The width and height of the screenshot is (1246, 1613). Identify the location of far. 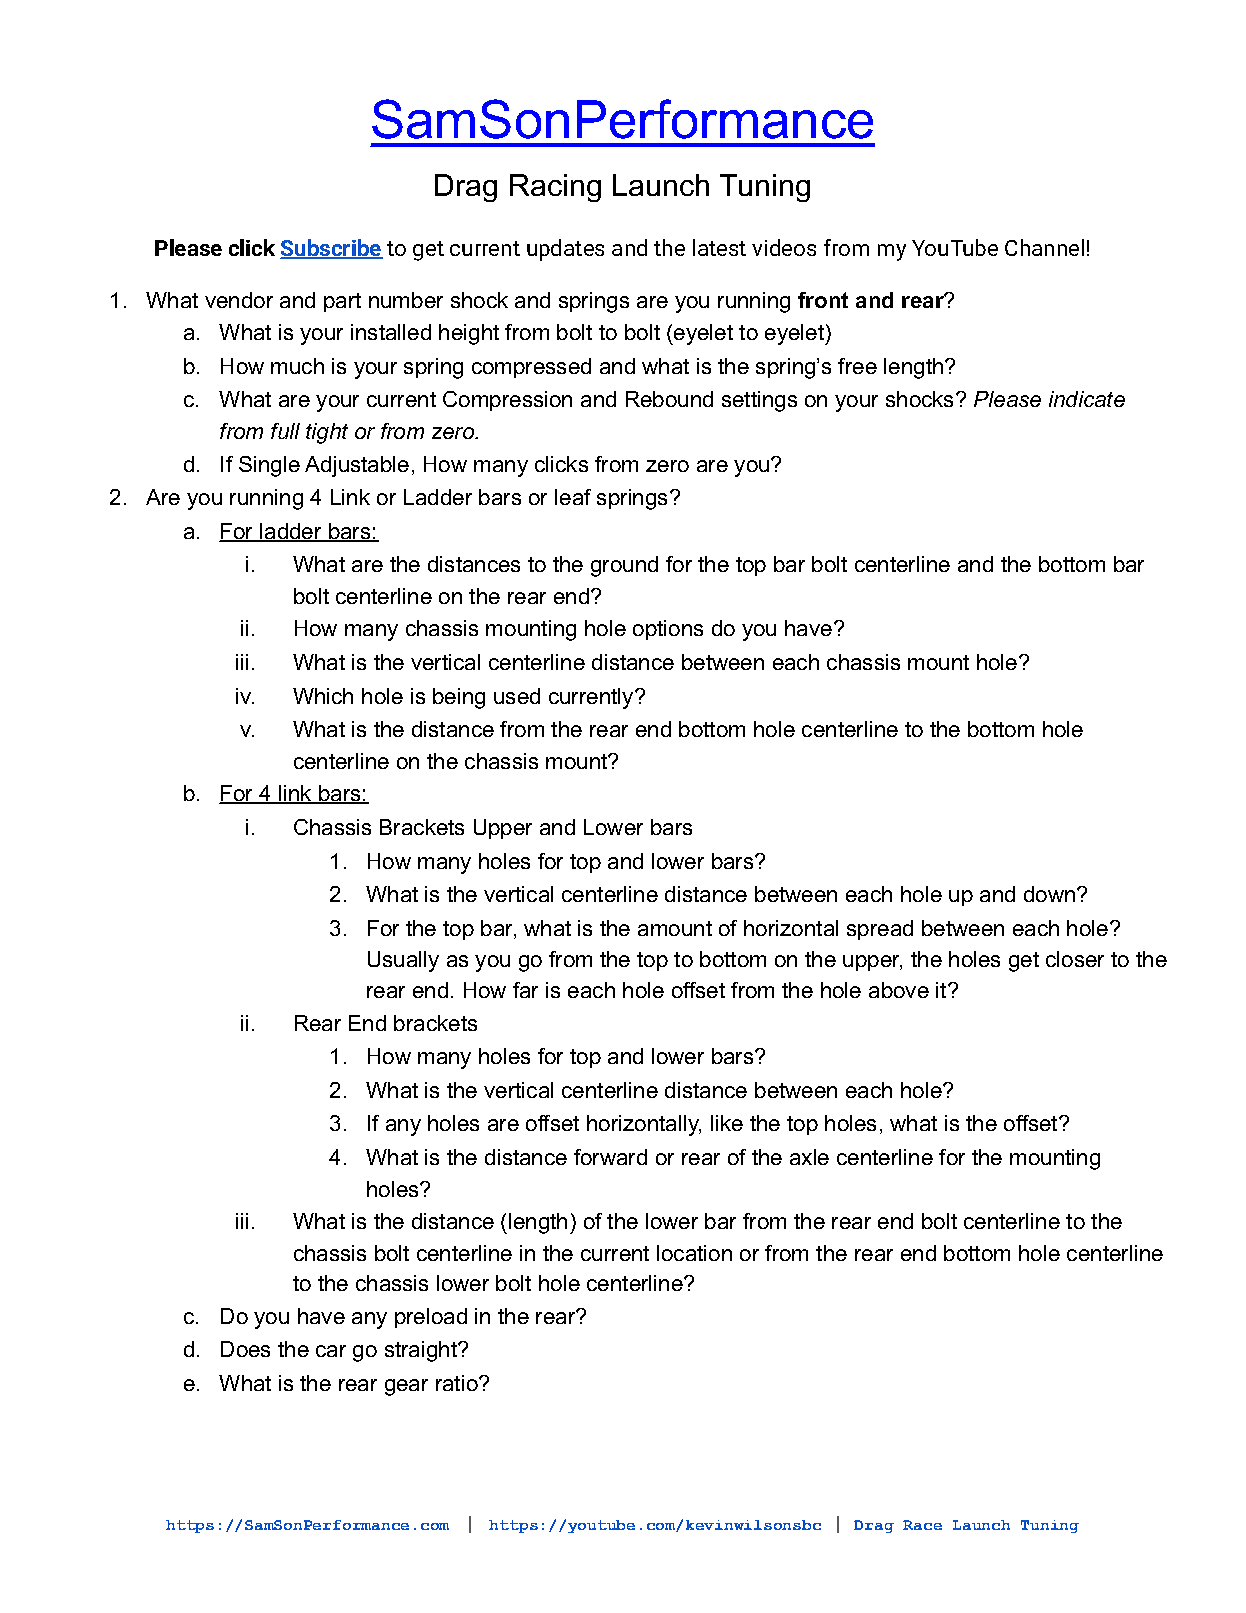
(525, 990).
